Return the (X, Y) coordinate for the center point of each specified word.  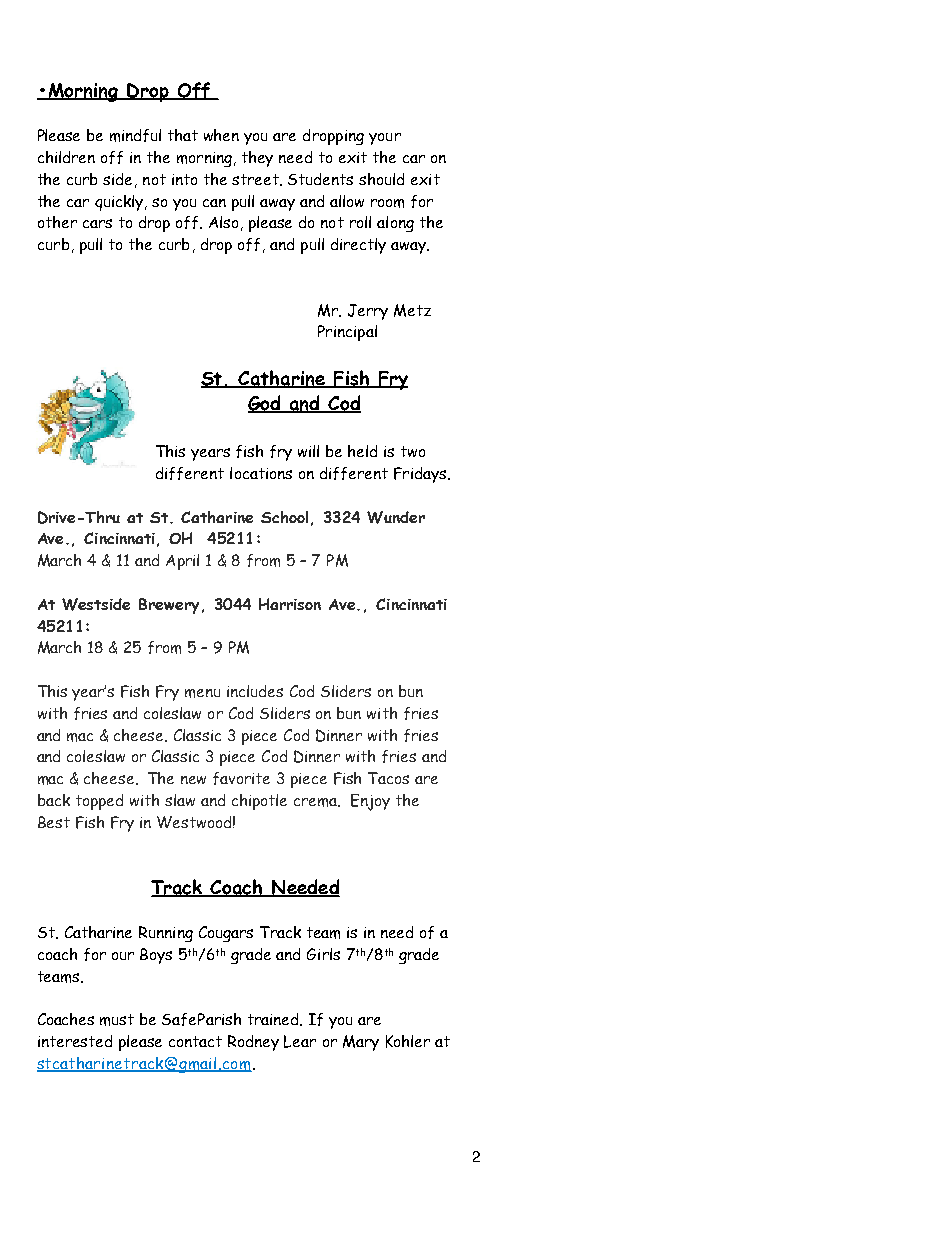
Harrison (290, 604)
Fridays (421, 475)
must (117, 1020)
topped (99, 802)
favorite (241, 778)
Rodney (253, 1043)
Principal (347, 333)
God (265, 404)
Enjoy (370, 802)
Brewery (169, 606)
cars (97, 223)
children (66, 157)
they (257, 159)
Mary (361, 1043)
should (381, 179)
